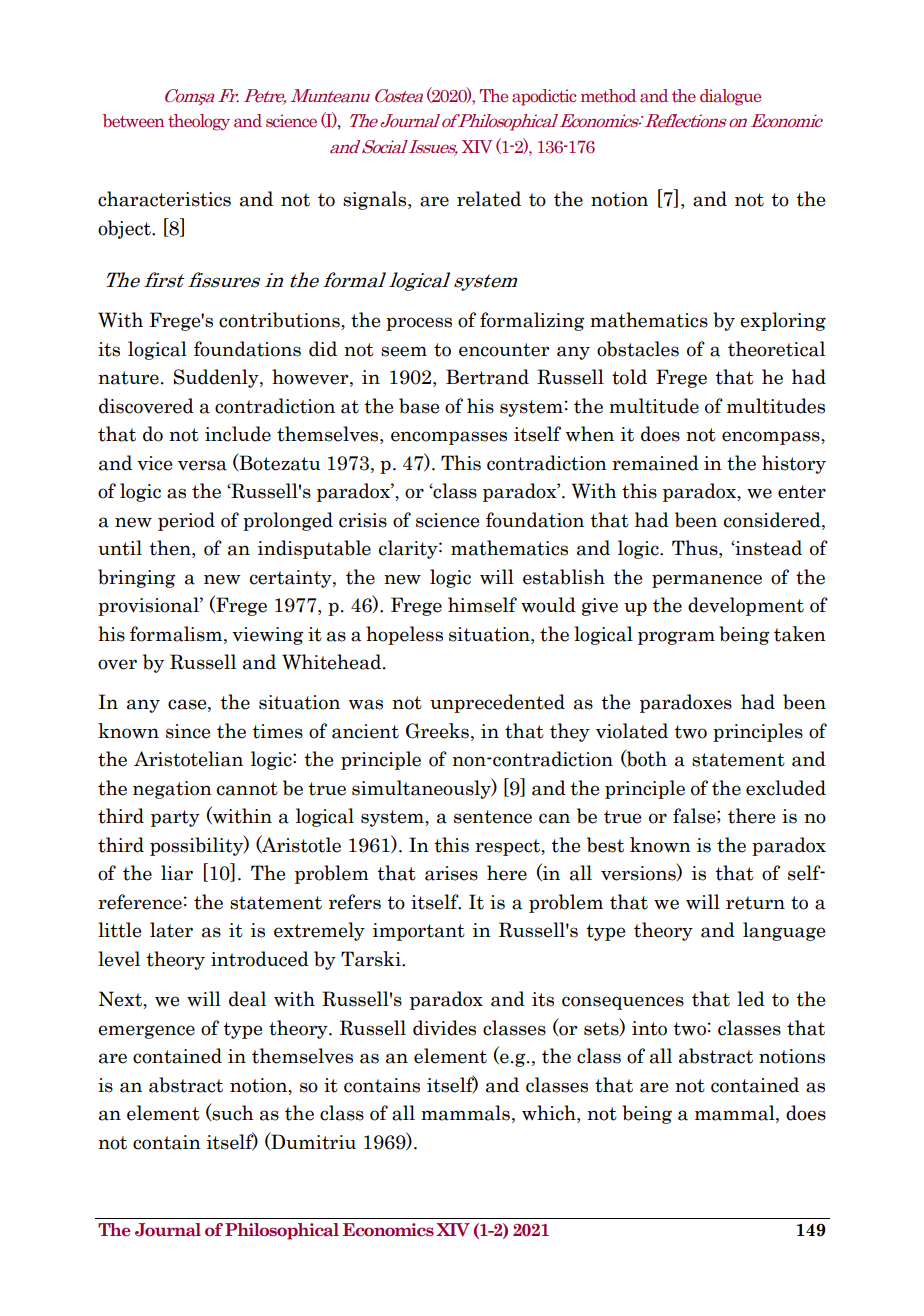 This screenshot has width=924, height=1316. What do you see at coordinates (149, 606) in the screenshot?
I see `provisional` at bounding box center [149, 606].
